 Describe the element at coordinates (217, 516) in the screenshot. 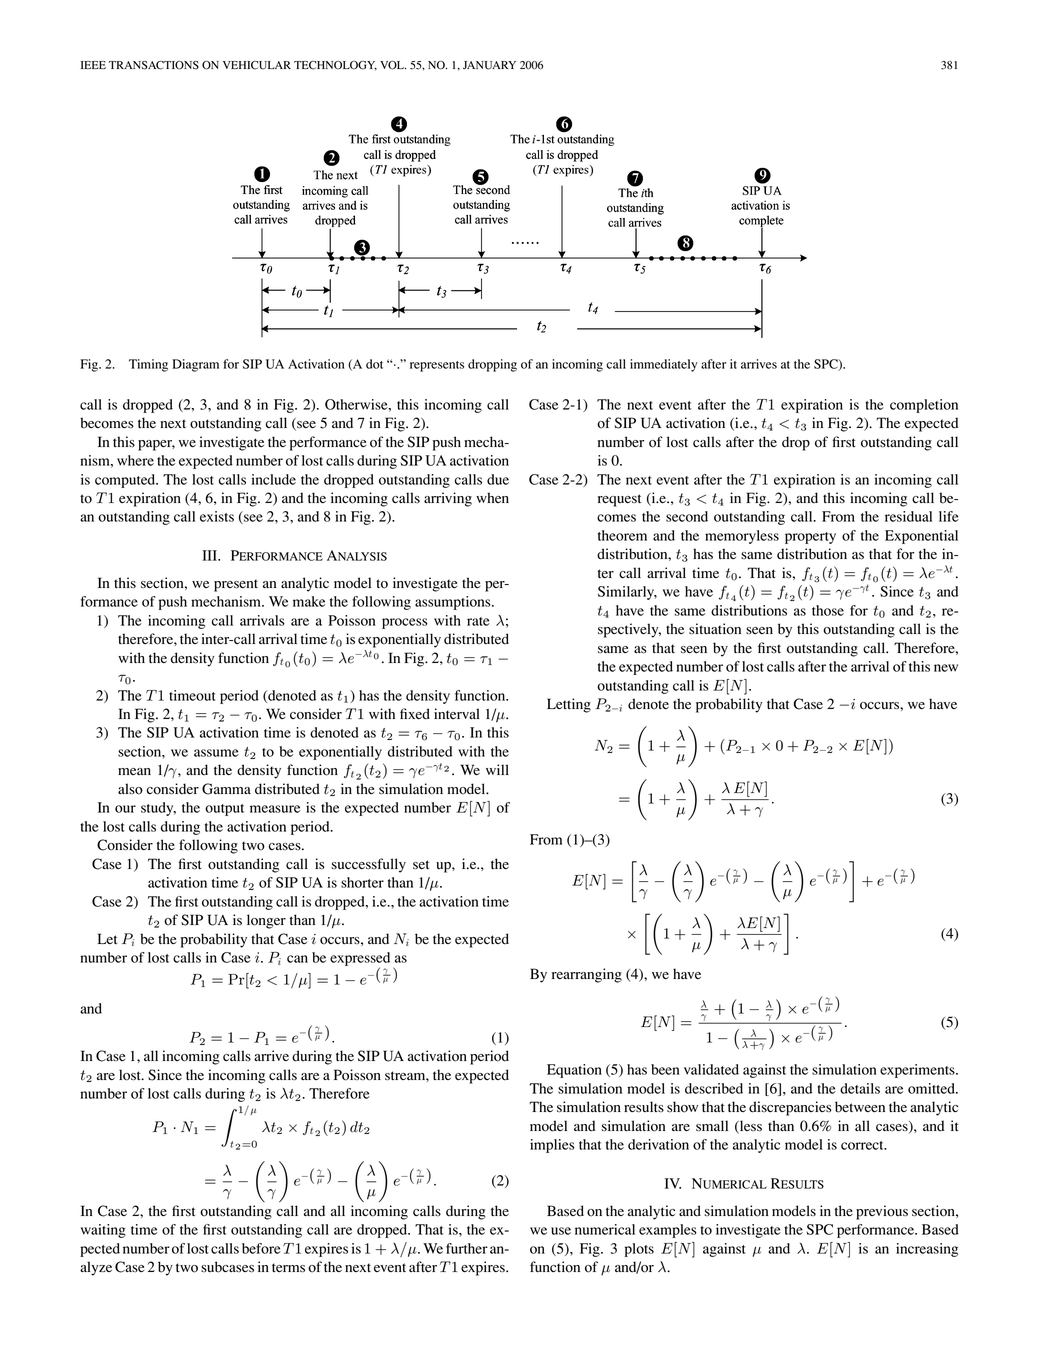

I see `exists` at that location.
